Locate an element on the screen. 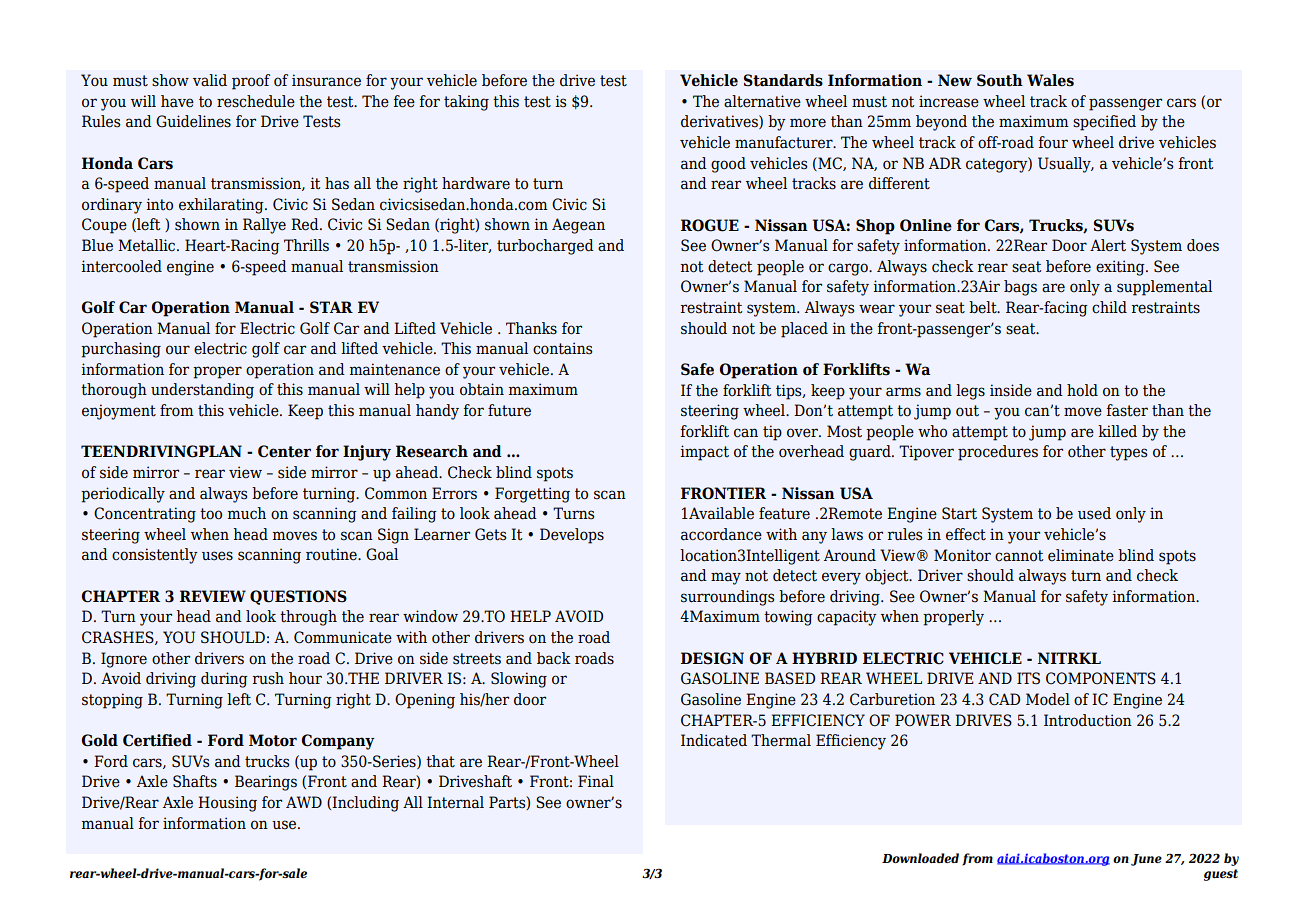 The image size is (1308, 924). Final is located at coordinates (596, 781).
